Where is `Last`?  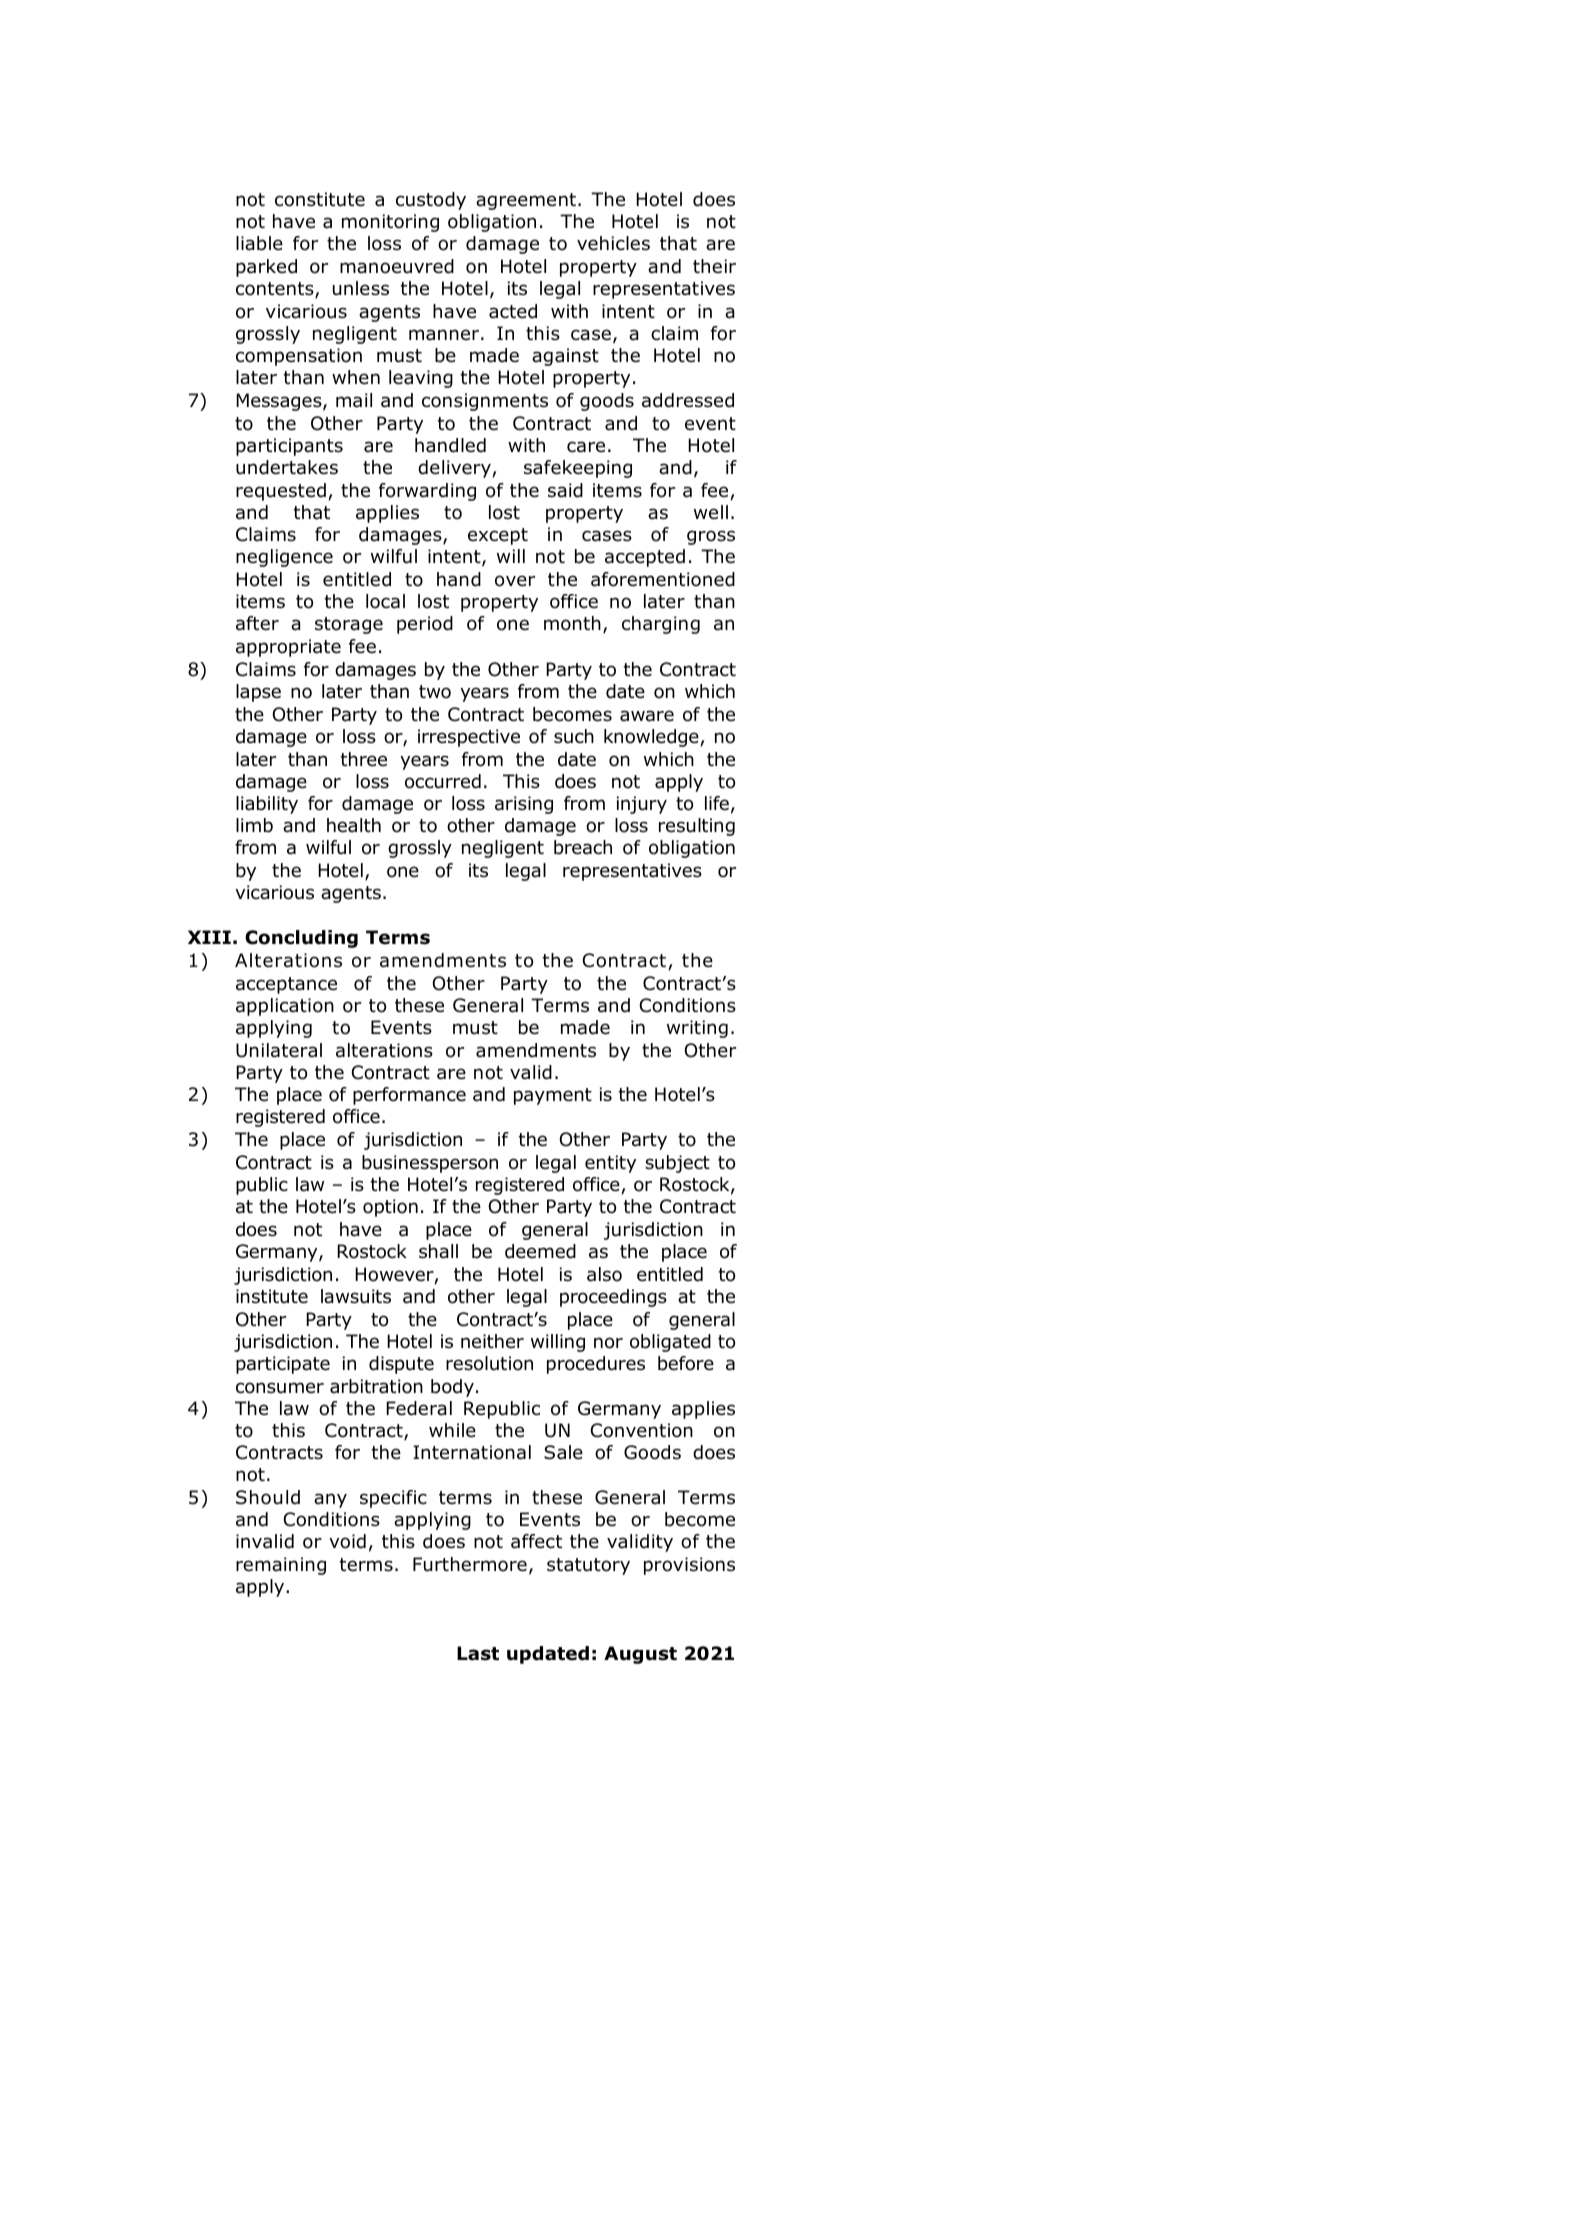 Last is located at coordinates (478, 1653).
